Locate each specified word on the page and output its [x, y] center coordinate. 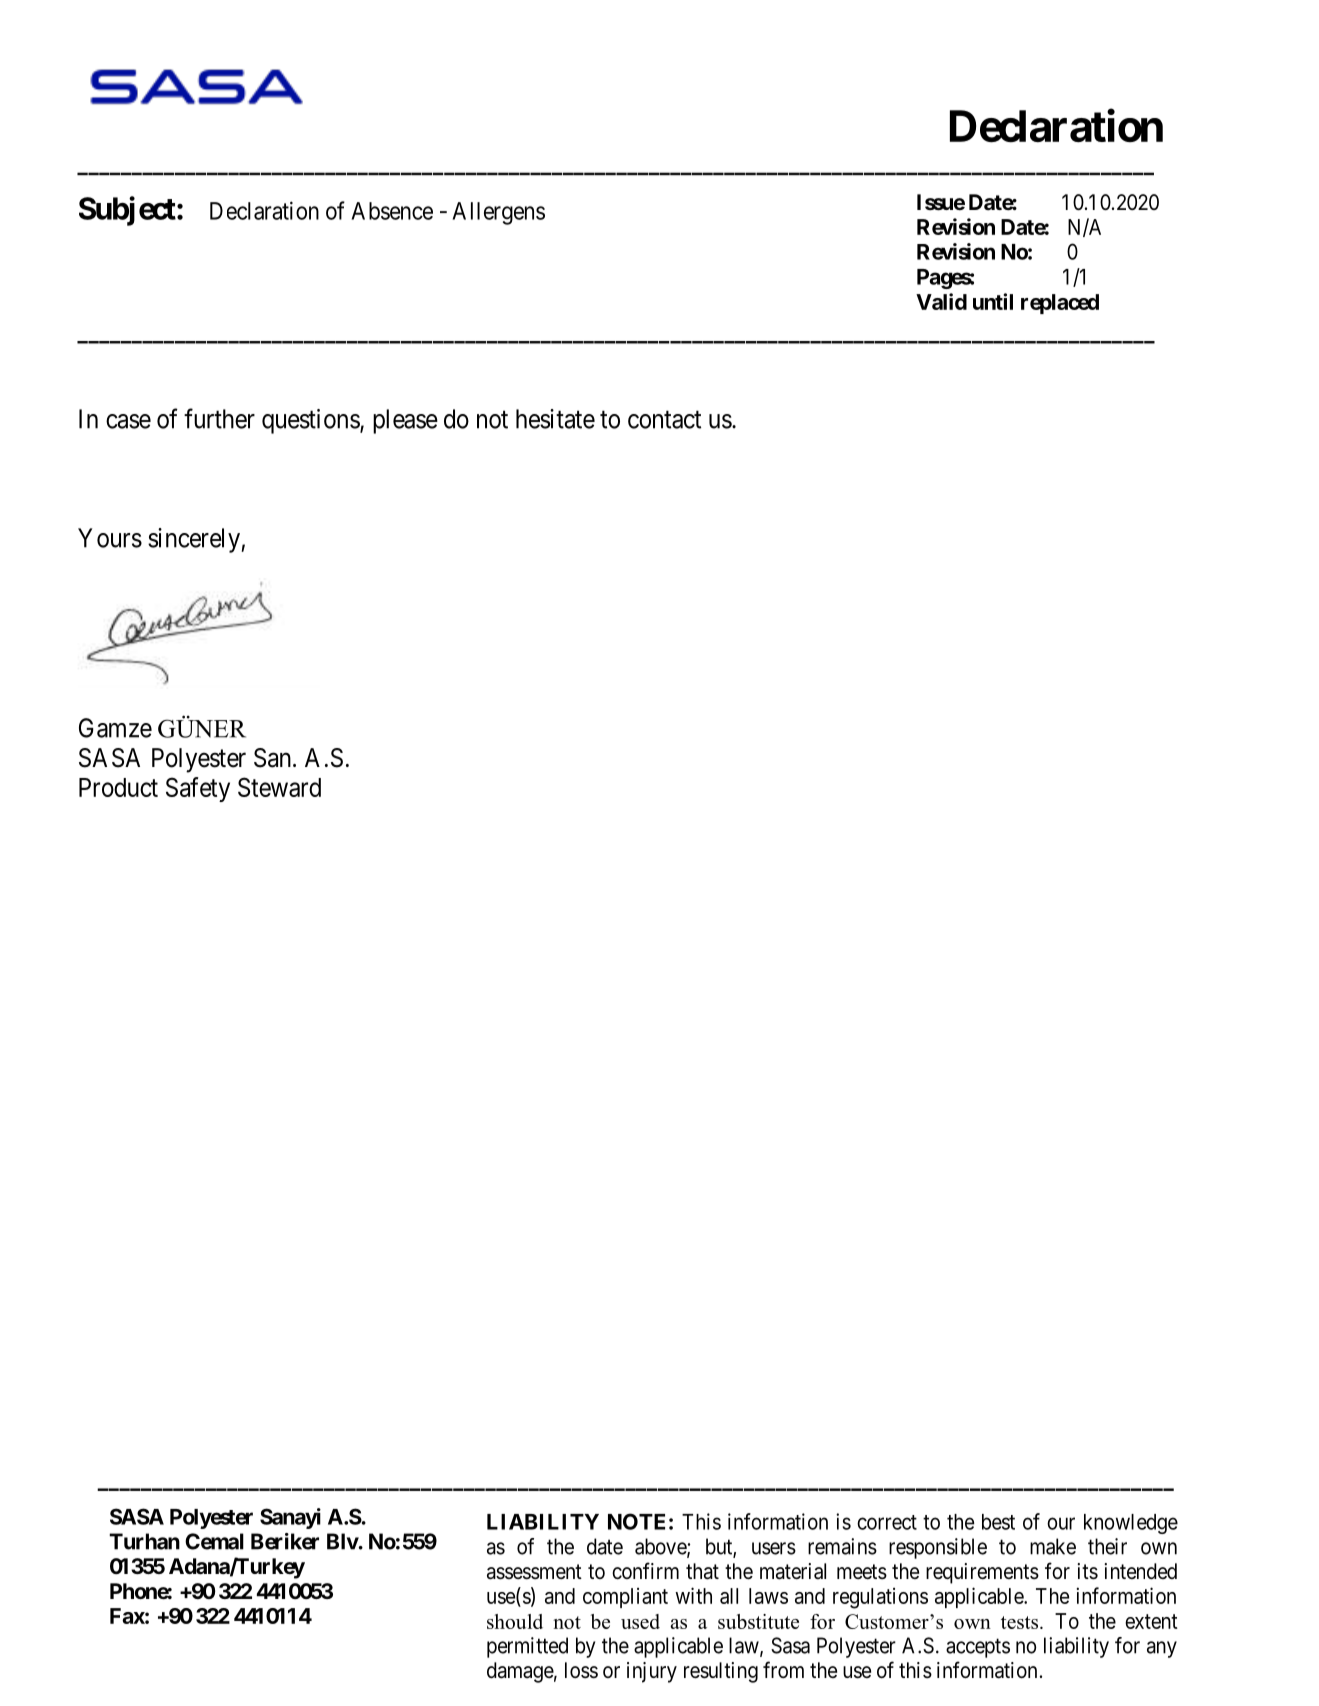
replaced [1060, 304]
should [515, 1621]
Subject [128, 211]
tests [1021, 1622]
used [640, 1621]
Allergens [498, 213]
